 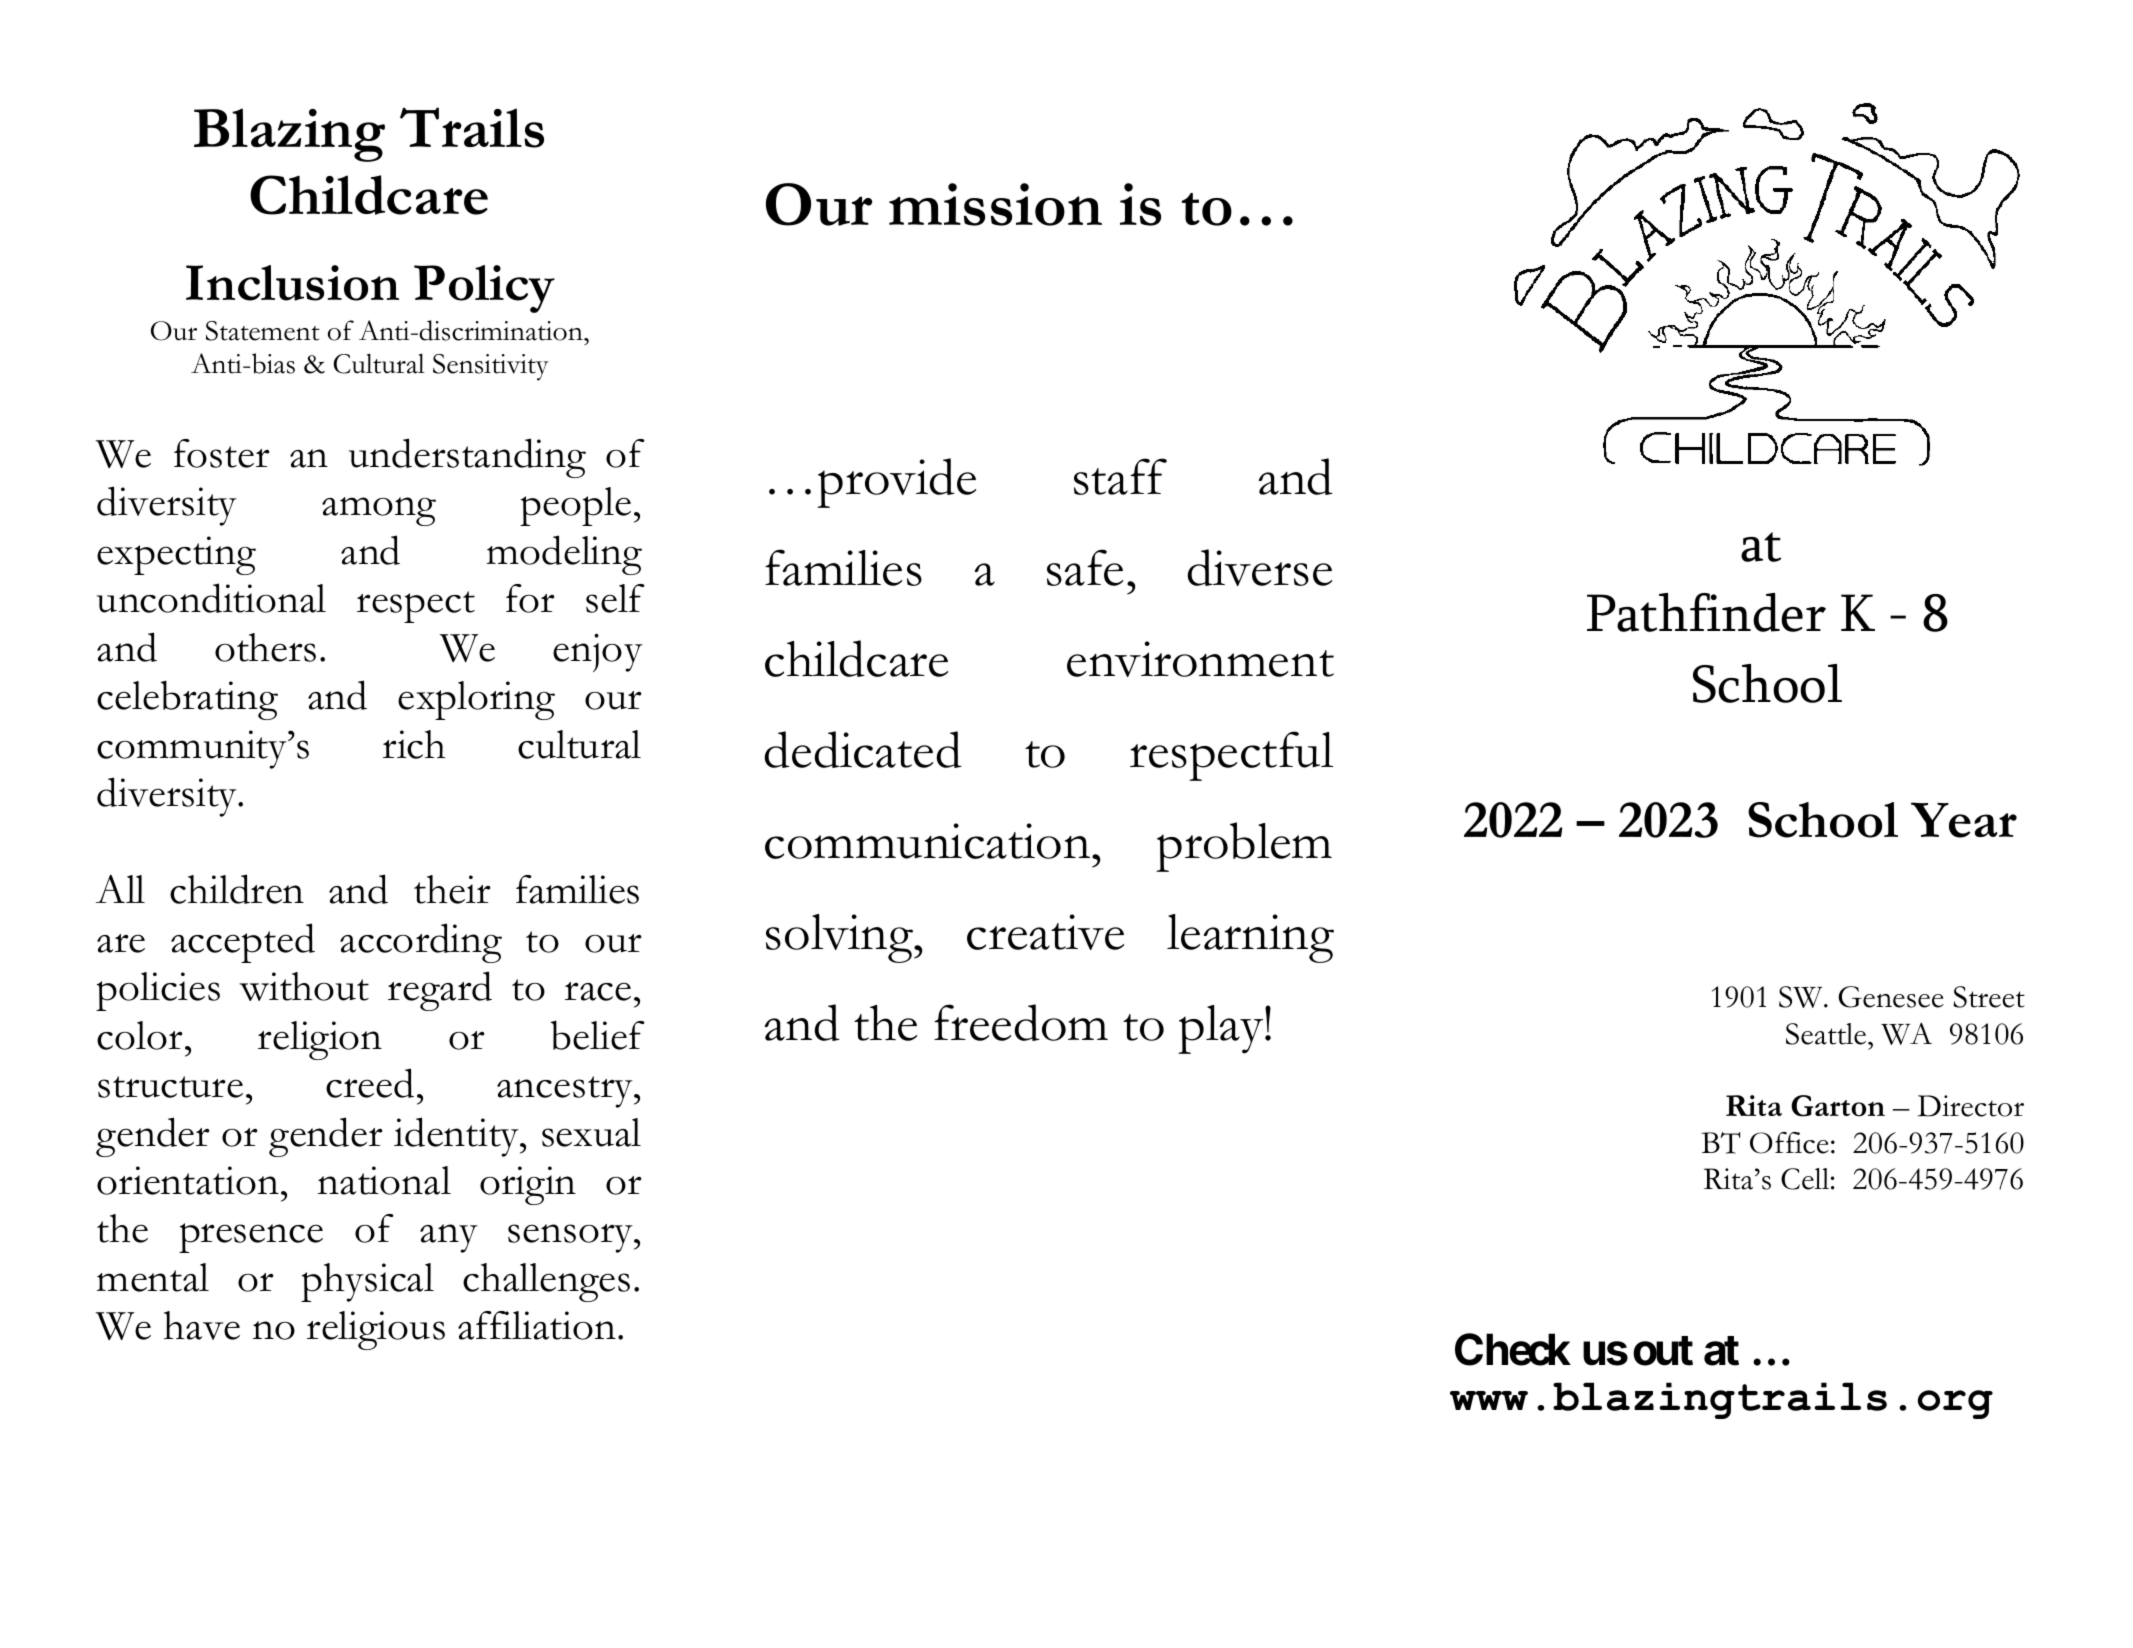 I want to click on Check, so click(x=1513, y=1349).
